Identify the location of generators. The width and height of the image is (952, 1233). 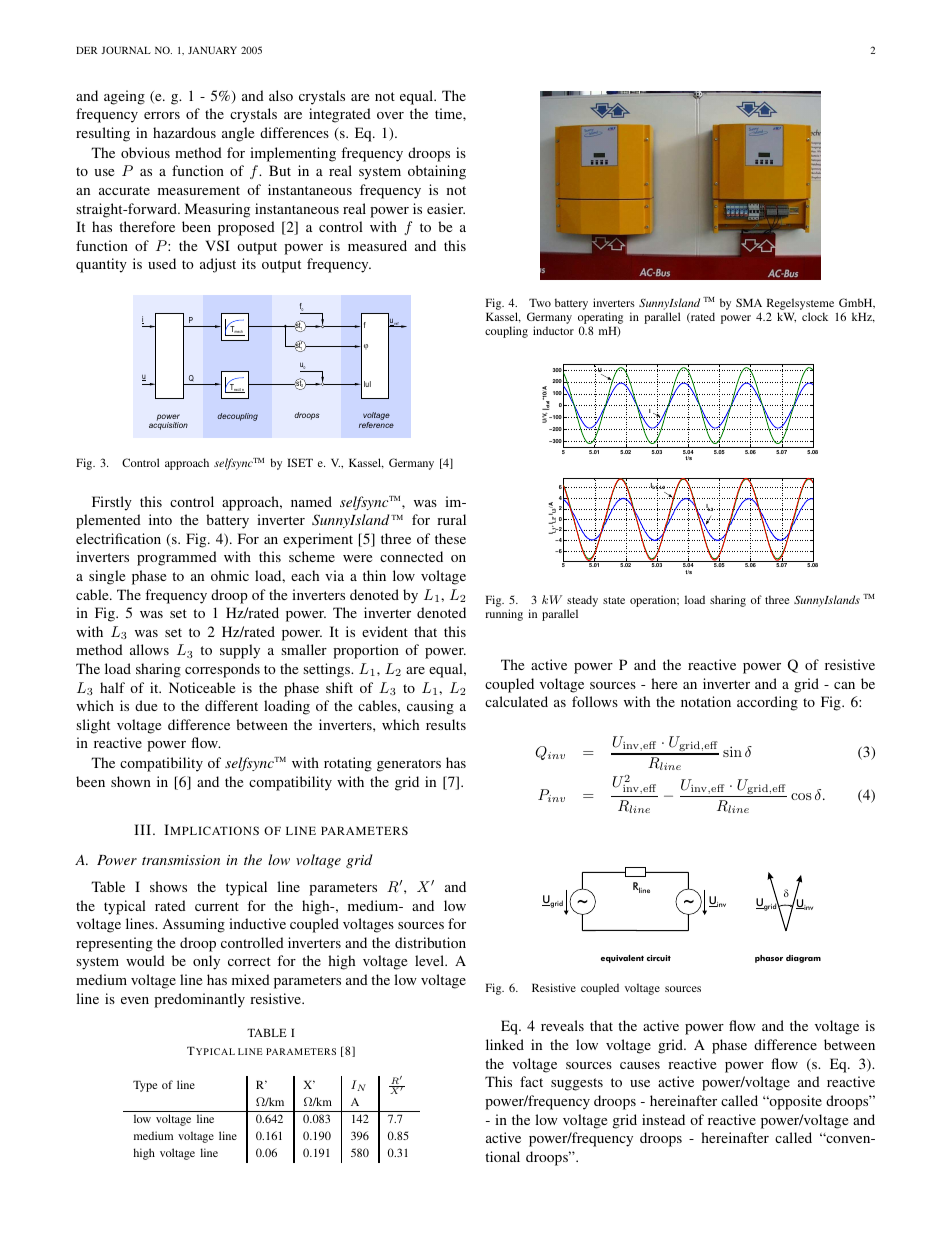
(409, 765).
